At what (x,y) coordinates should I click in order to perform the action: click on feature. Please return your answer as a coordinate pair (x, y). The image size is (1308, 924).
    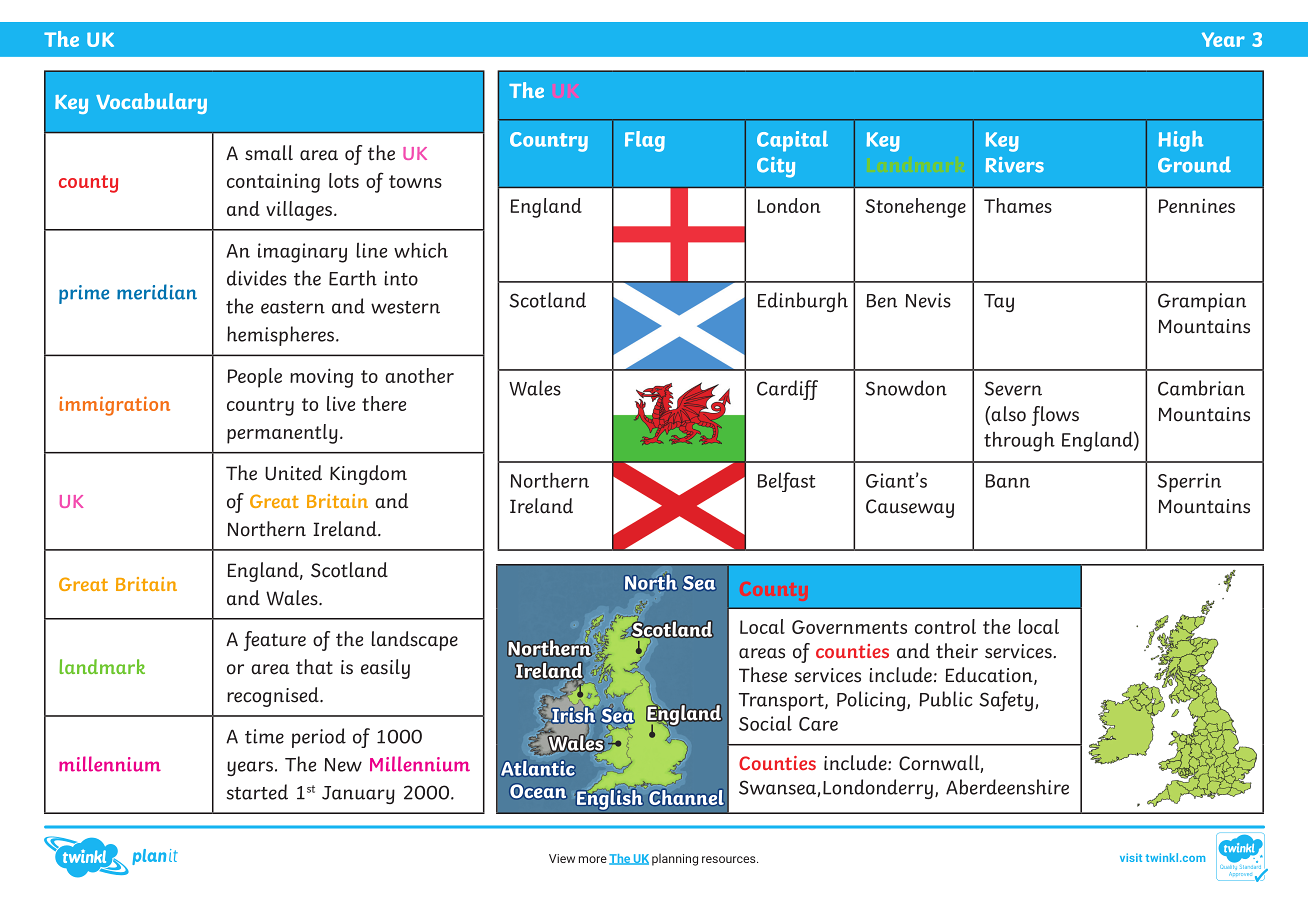
    Looking at the image, I should click on (275, 641).
